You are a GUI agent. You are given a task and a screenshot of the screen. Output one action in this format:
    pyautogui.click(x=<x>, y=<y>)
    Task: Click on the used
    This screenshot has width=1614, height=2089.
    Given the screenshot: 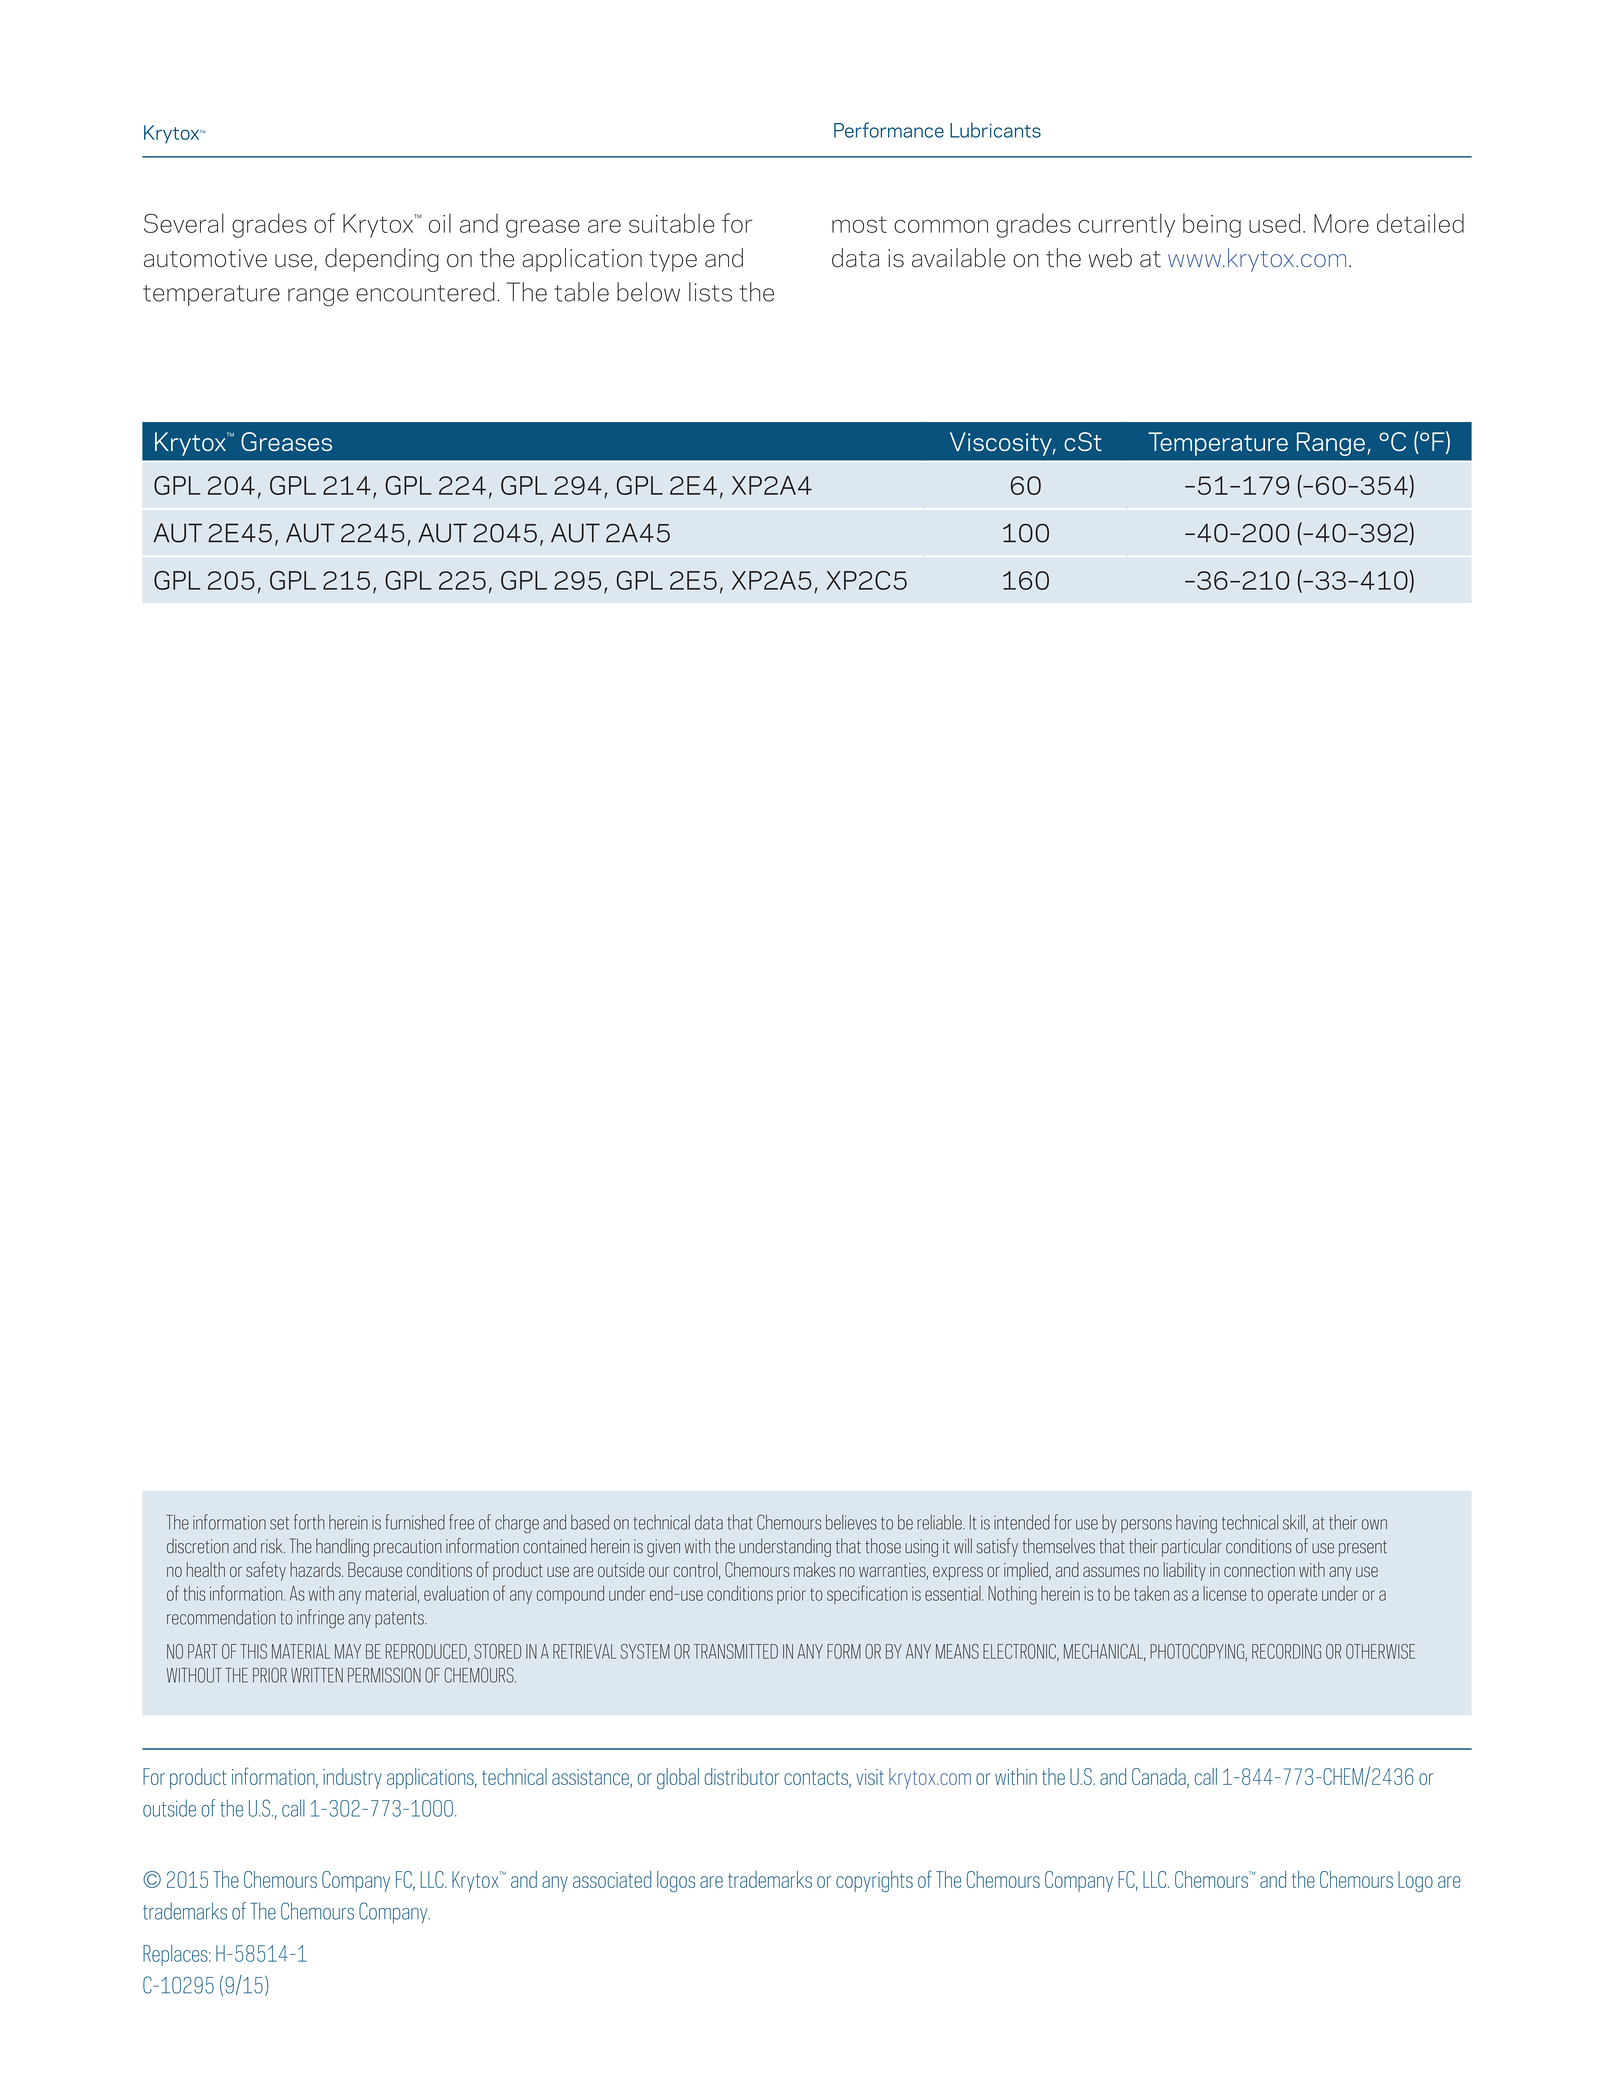 What is the action you would take?
    pyautogui.click(x=1274, y=223)
